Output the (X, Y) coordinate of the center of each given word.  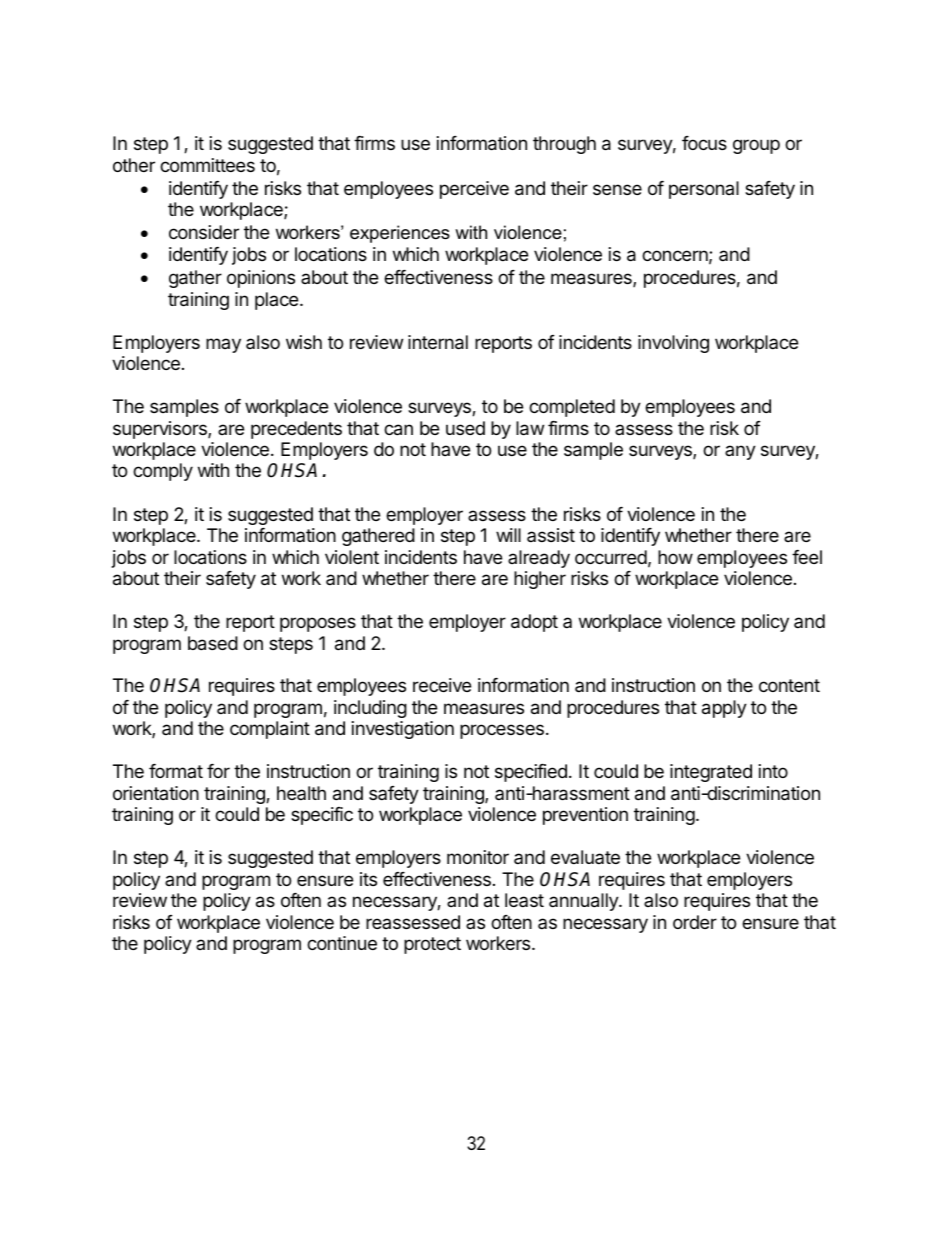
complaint (270, 730)
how (675, 557)
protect (432, 945)
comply (163, 472)
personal (704, 190)
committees (207, 165)
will (508, 535)
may (223, 345)
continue (342, 943)
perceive (474, 190)
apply (724, 709)
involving (673, 344)
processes (502, 731)
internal (438, 342)
